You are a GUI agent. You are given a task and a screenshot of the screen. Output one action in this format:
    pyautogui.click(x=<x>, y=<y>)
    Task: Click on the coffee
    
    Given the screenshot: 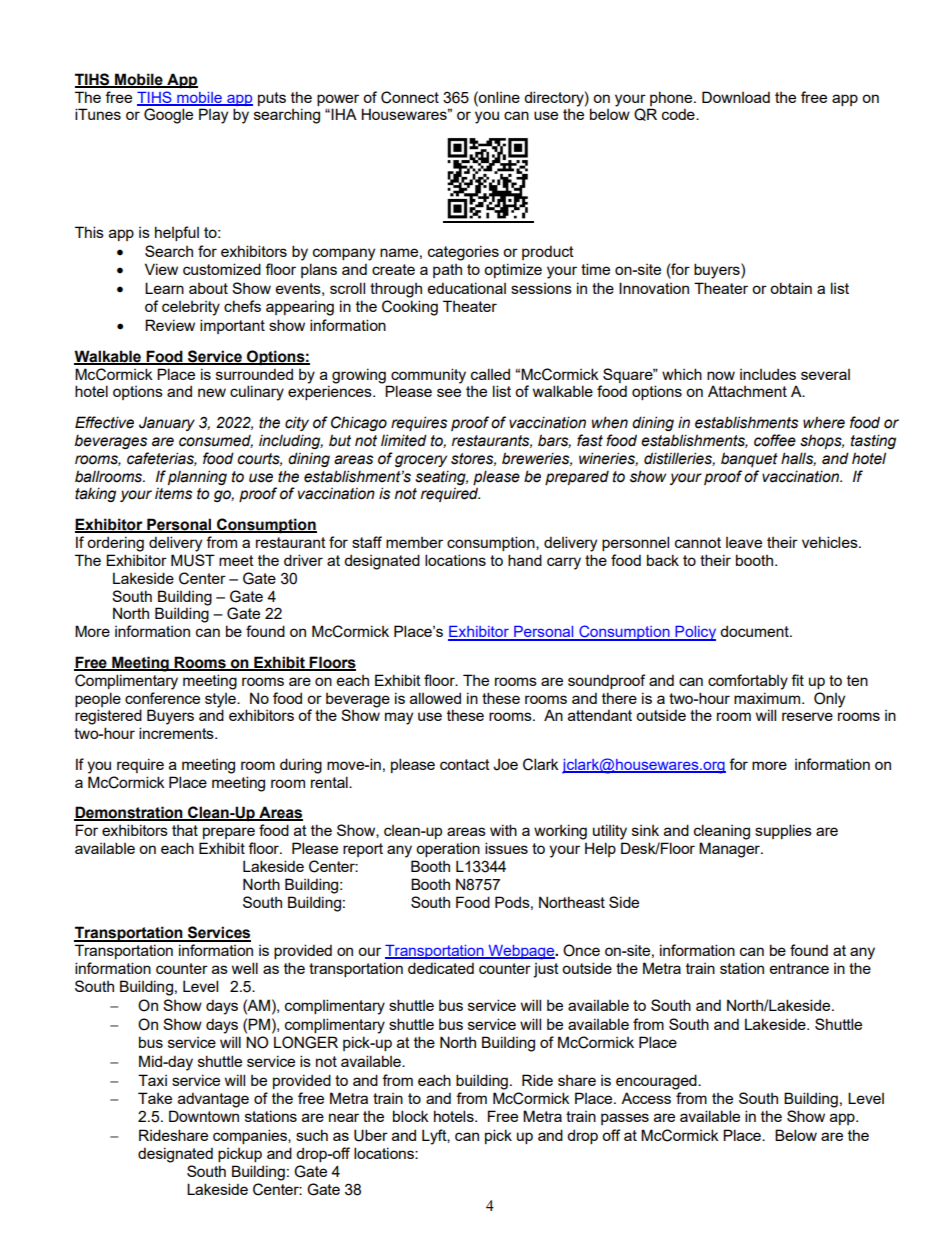 What is the action you would take?
    pyautogui.click(x=775, y=440)
